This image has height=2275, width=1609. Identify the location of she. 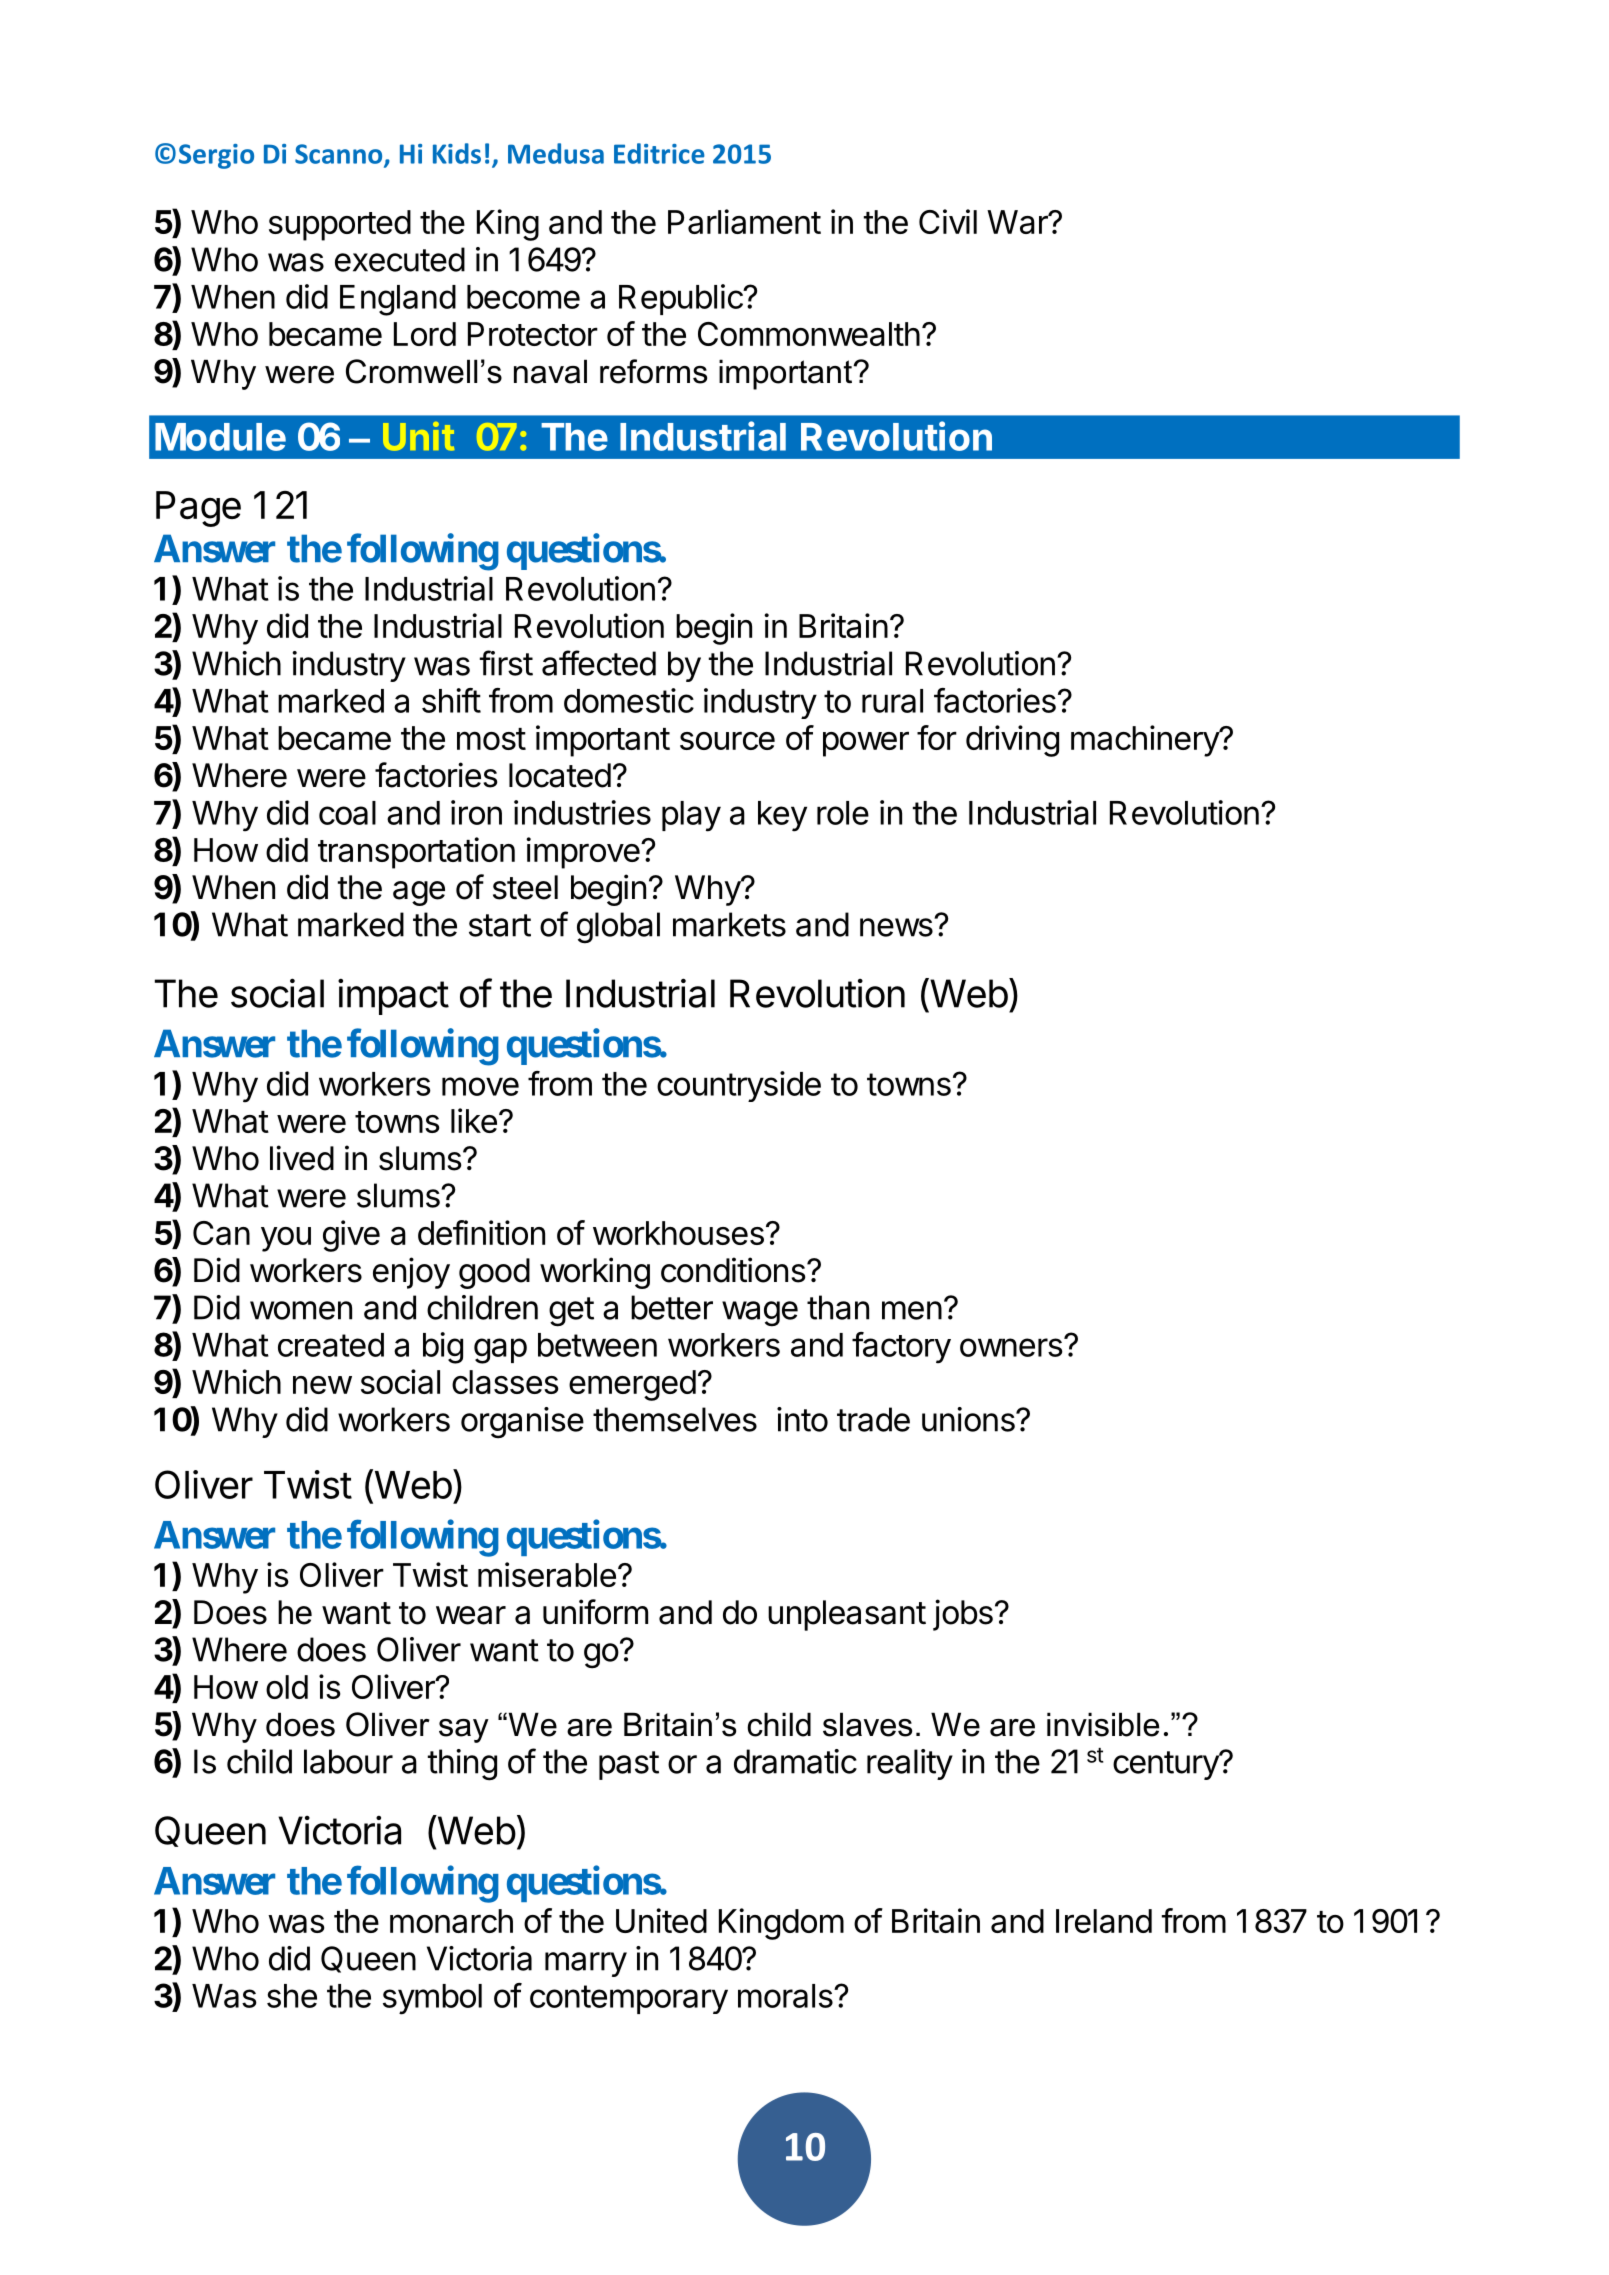
(292, 1996).
